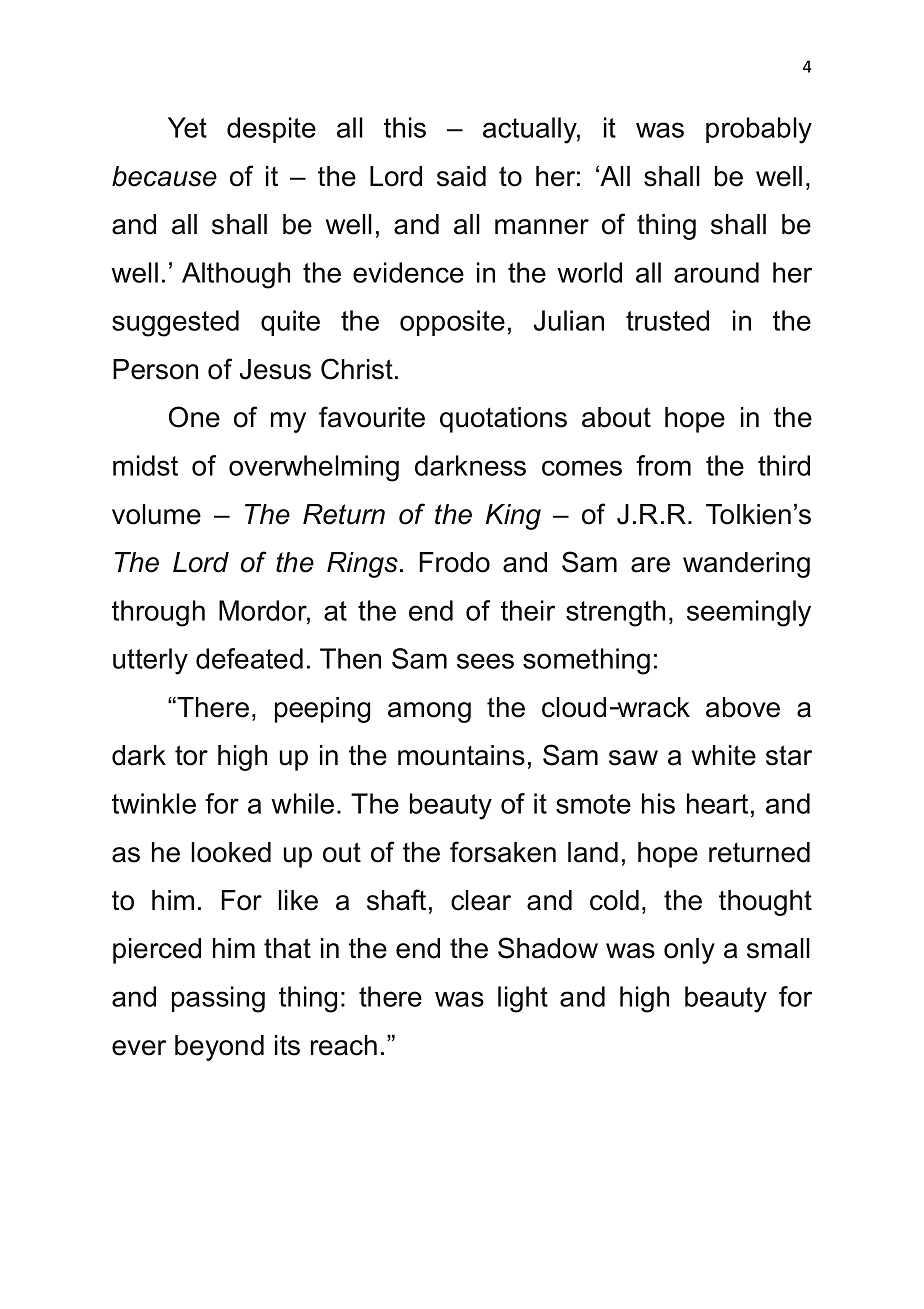  What do you see at coordinates (485, 661) in the screenshot?
I see `sees` at bounding box center [485, 661].
